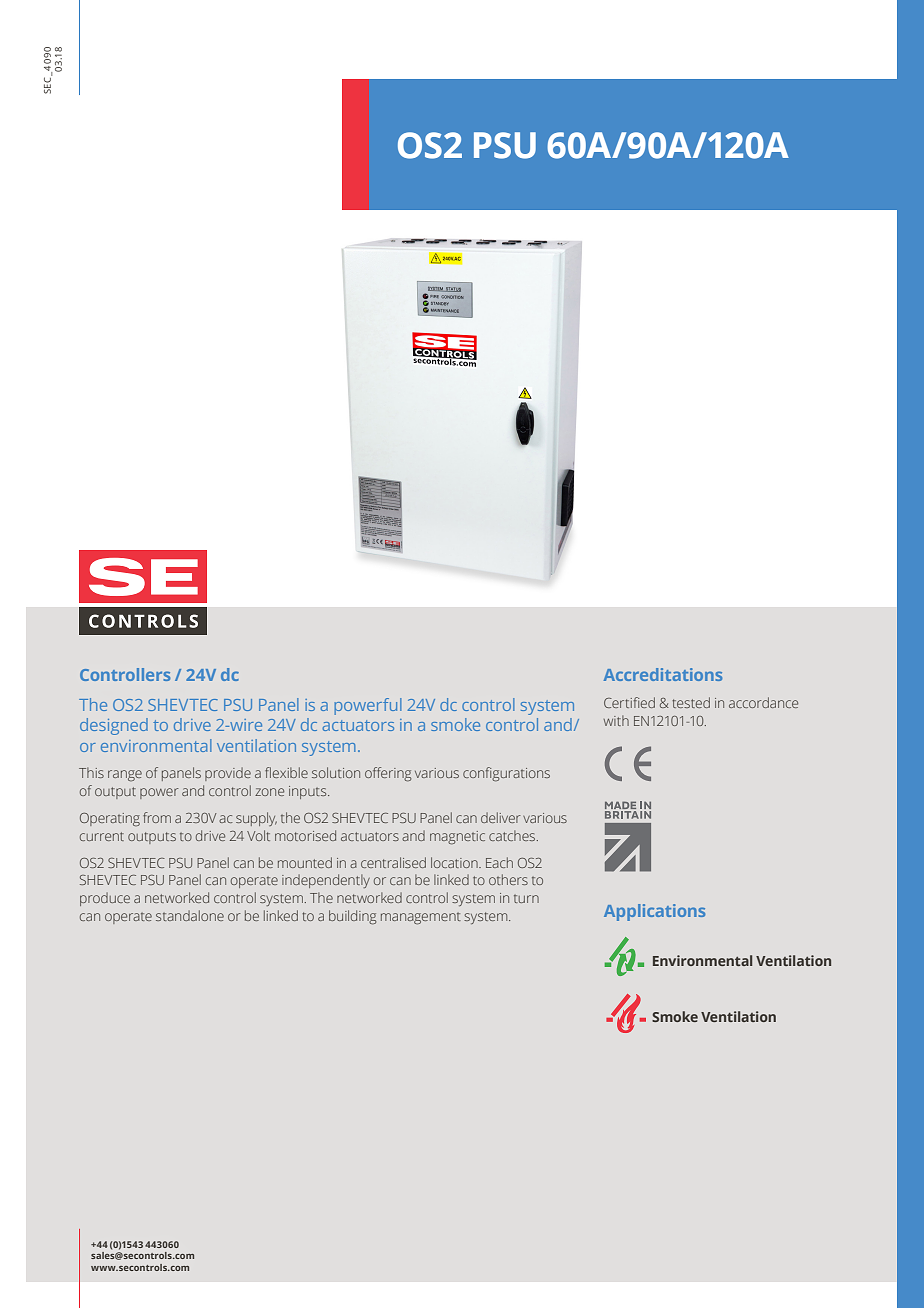  What do you see at coordinates (309, 792) in the screenshot?
I see `inputs` at bounding box center [309, 792].
